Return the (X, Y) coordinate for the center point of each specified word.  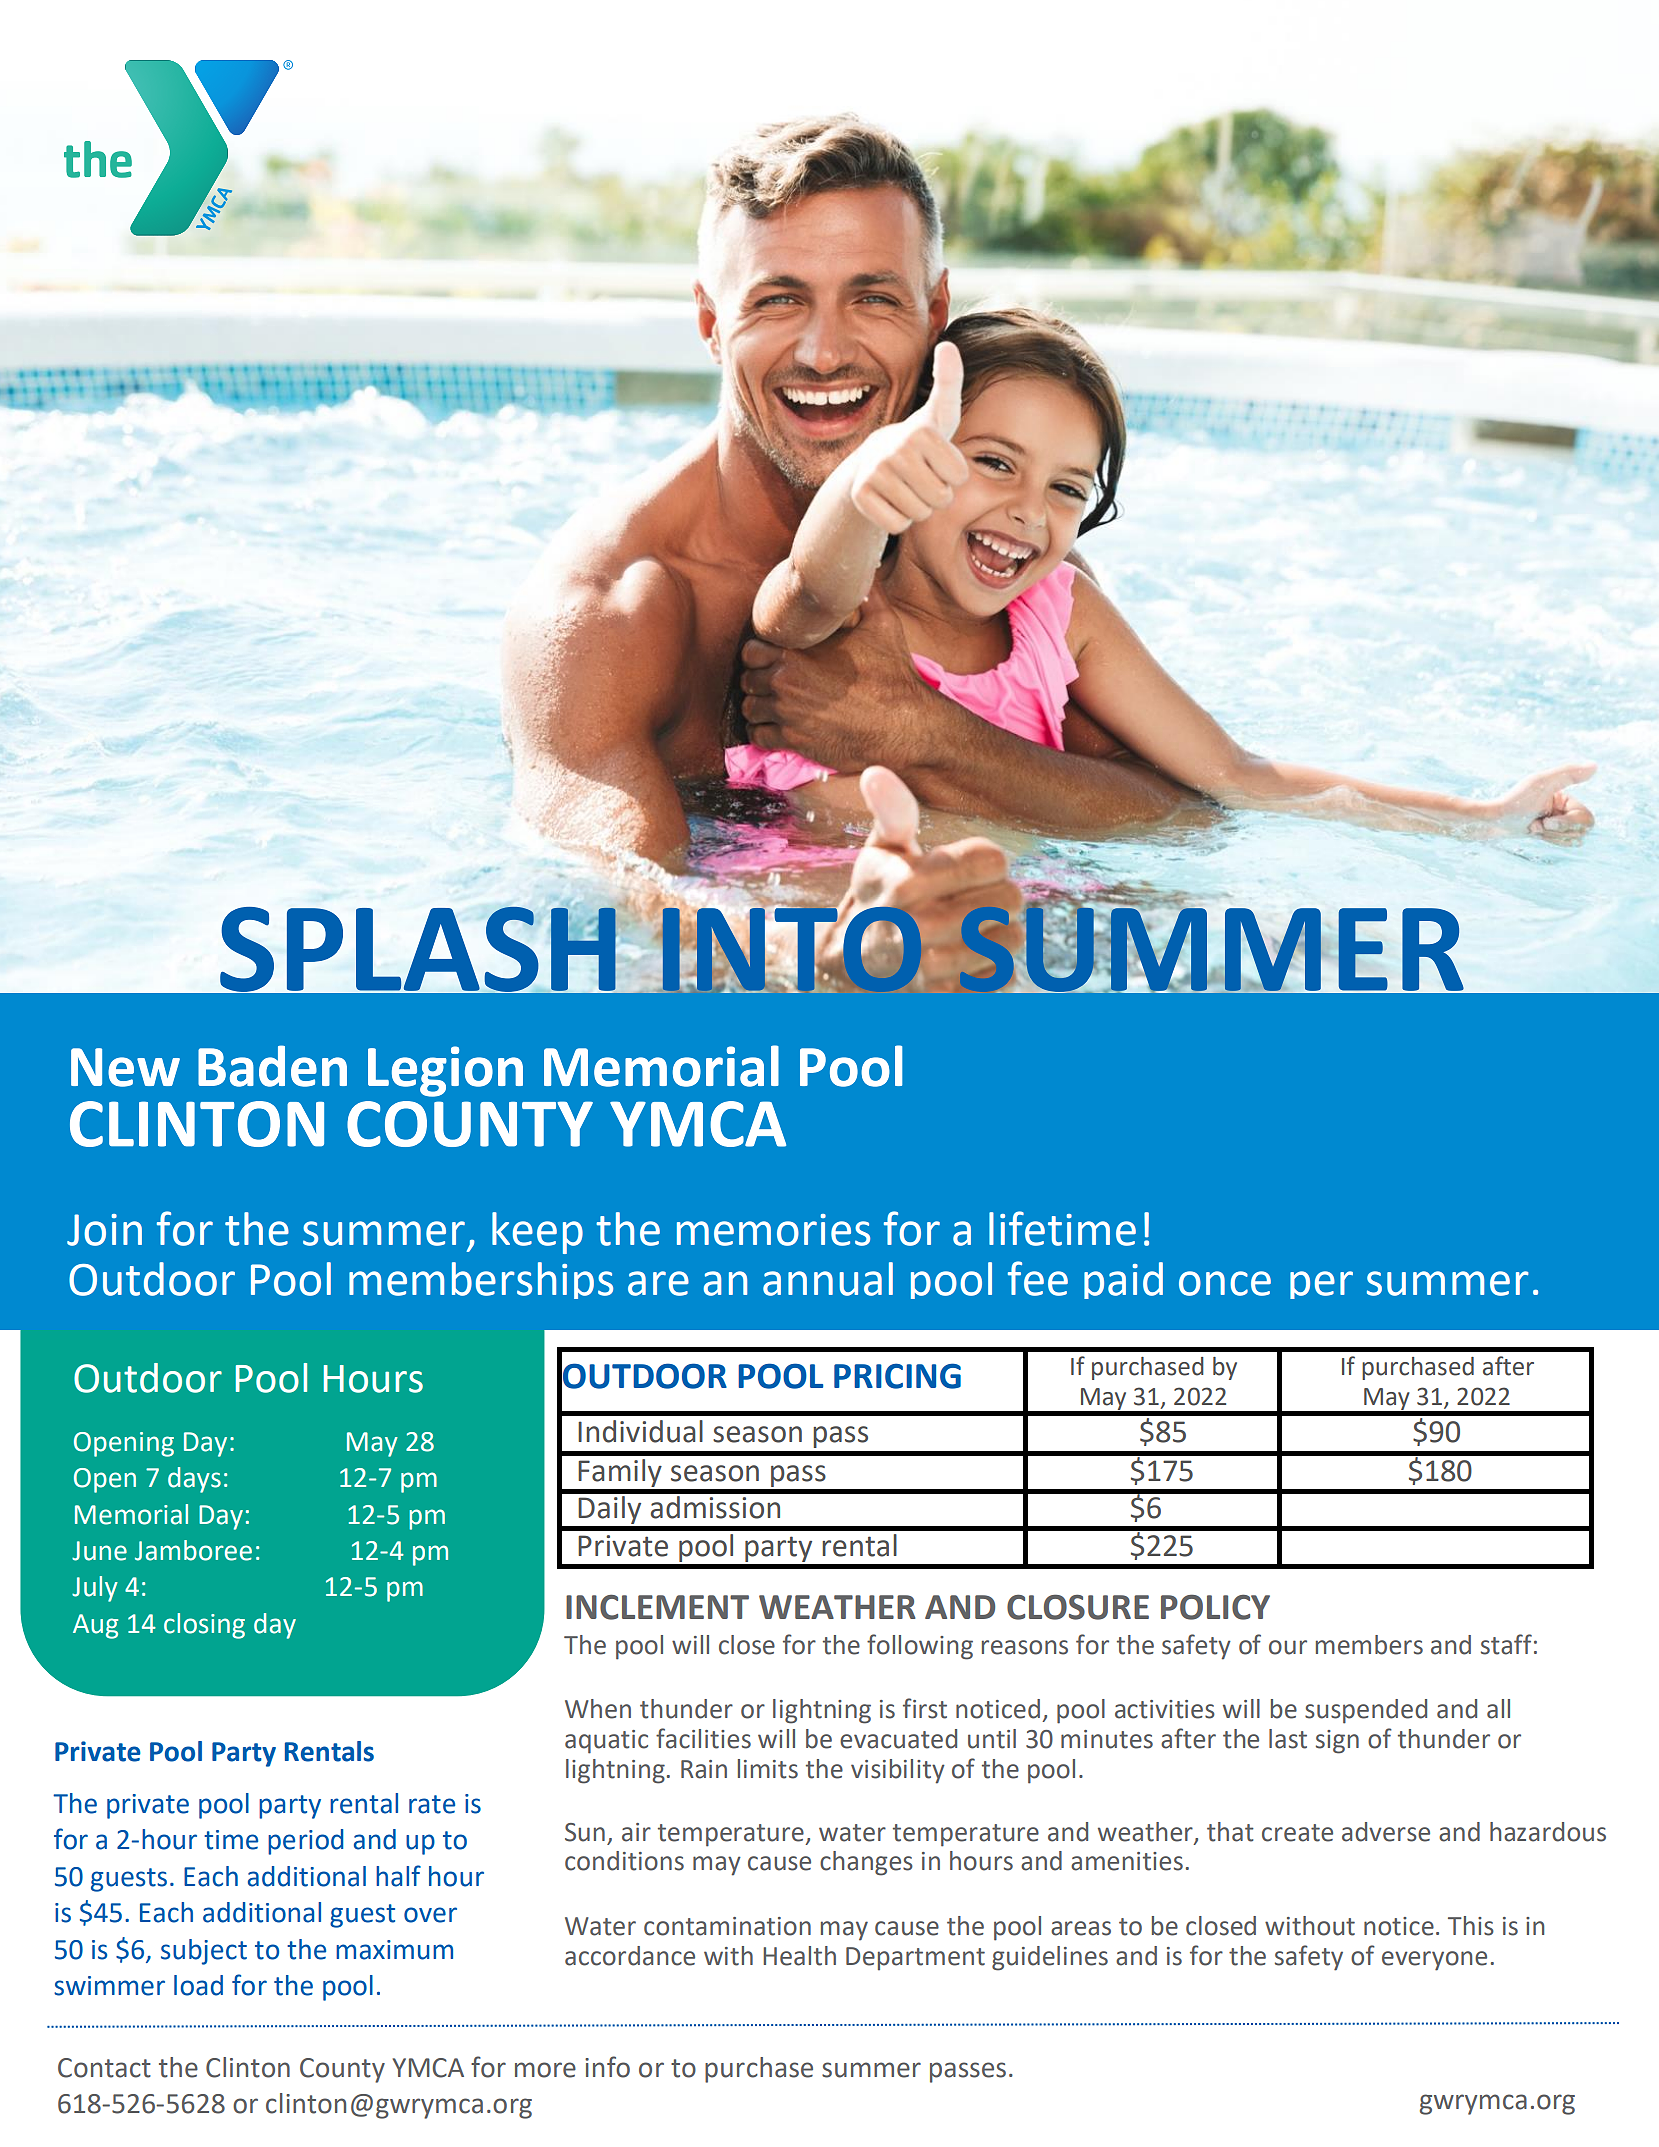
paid (1123, 1280)
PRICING (897, 1376)
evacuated (898, 1739)
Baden (272, 1066)
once (1225, 1283)
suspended (1366, 1711)
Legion (445, 1071)
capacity (103, 2026)
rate (432, 1804)
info (607, 2067)
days (194, 1480)
